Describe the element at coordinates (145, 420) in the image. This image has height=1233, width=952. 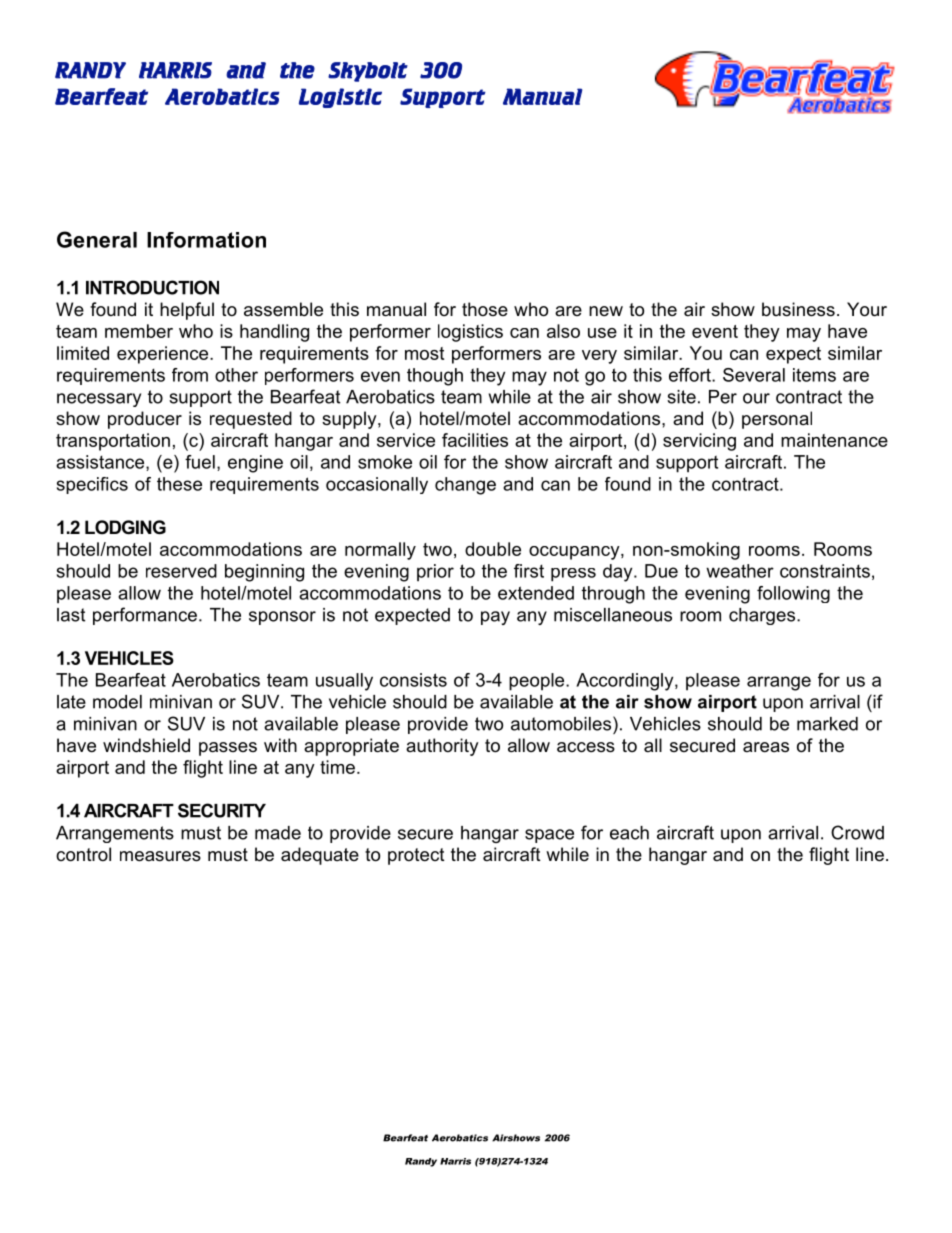
I see `producer` at that location.
